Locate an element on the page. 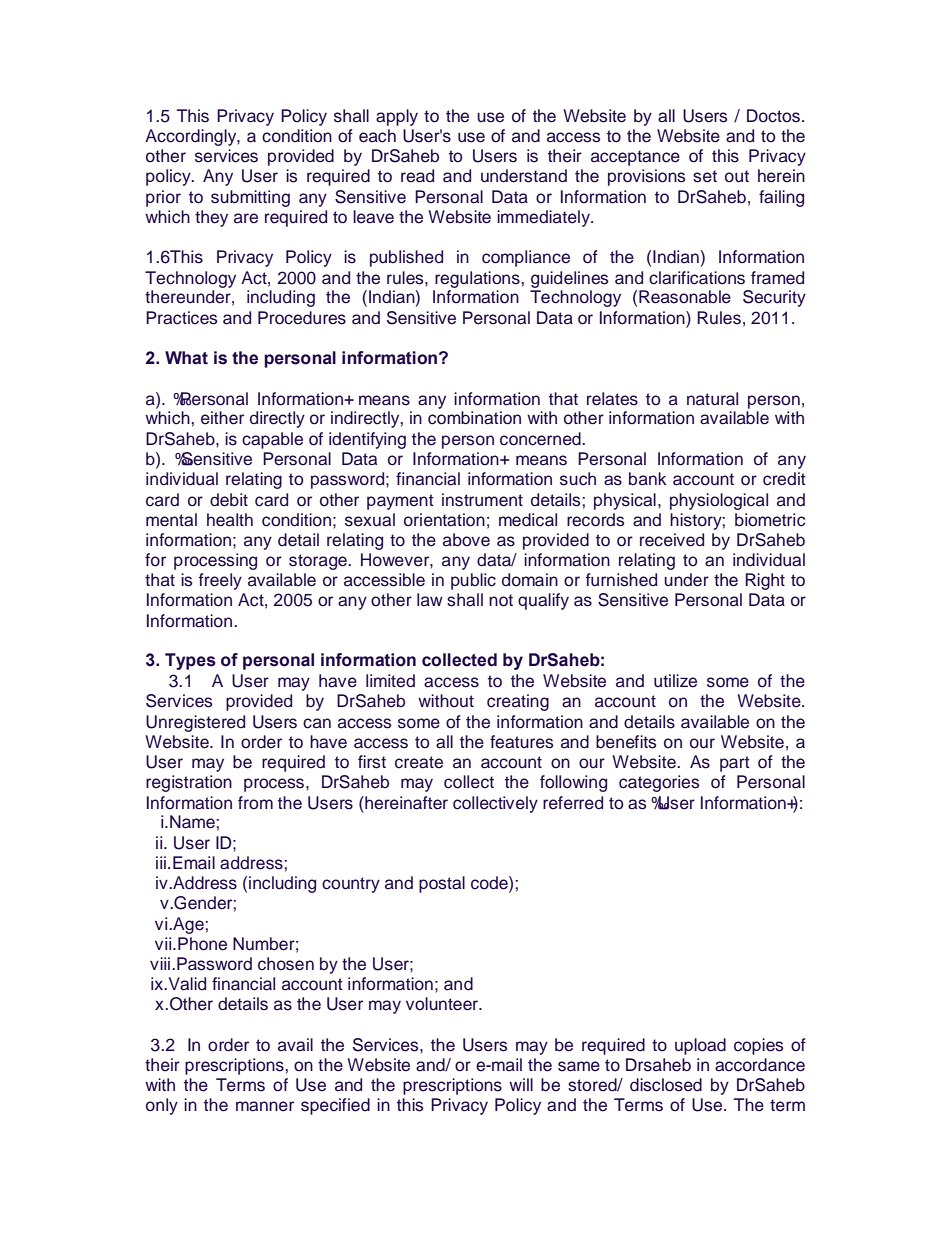 Image resolution: width=952 pixels, height=1233 pixels. capable is located at coordinates (272, 440).
